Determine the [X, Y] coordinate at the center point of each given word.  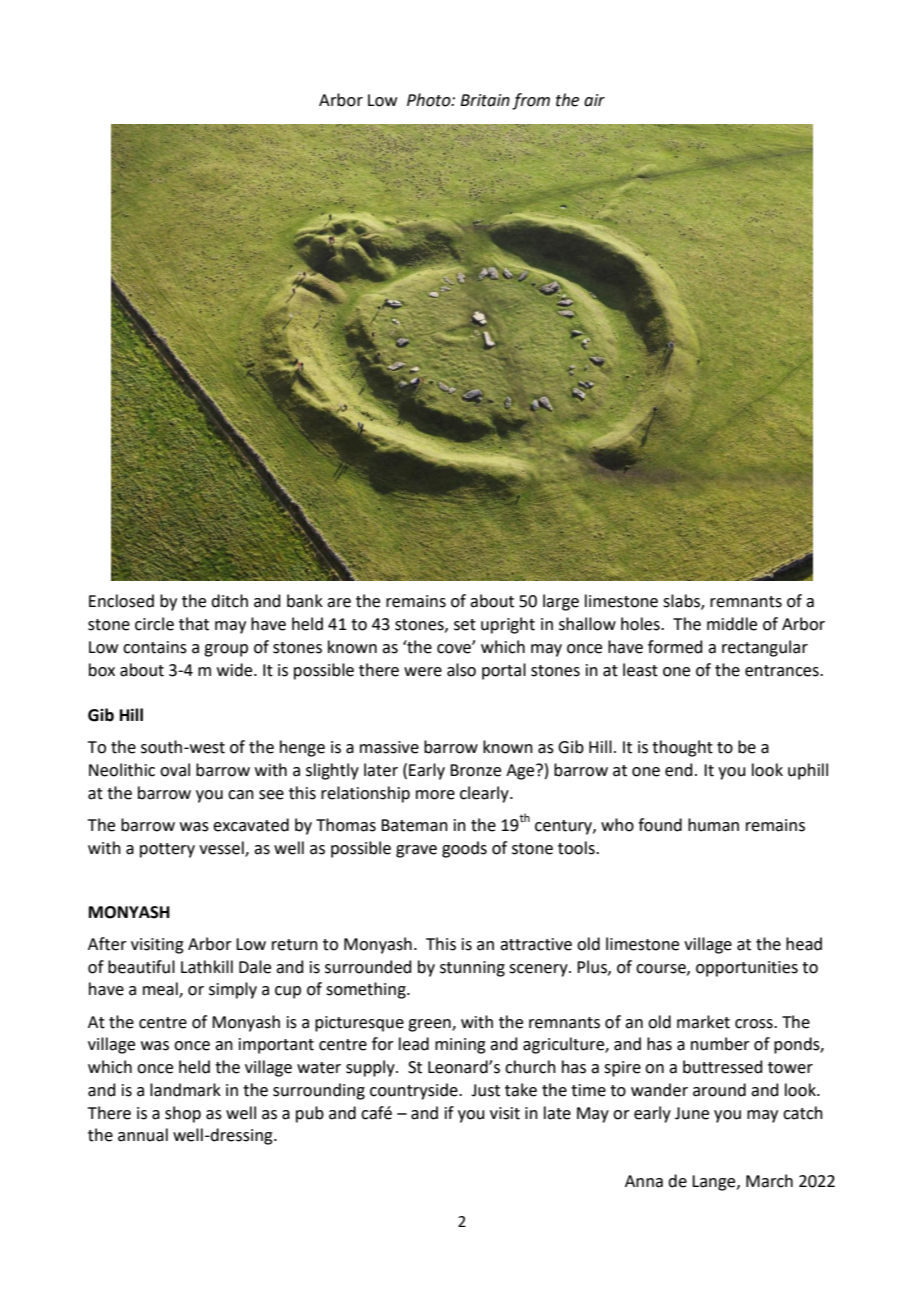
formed [675, 647]
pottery [167, 850]
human [713, 825]
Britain [485, 100]
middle [732, 624]
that [194, 624]
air [594, 100]
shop [183, 1114]
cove [455, 648]
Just [485, 1090]
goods [464, 849]
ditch [229, 601]
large [561, 602]
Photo [430, 100]
